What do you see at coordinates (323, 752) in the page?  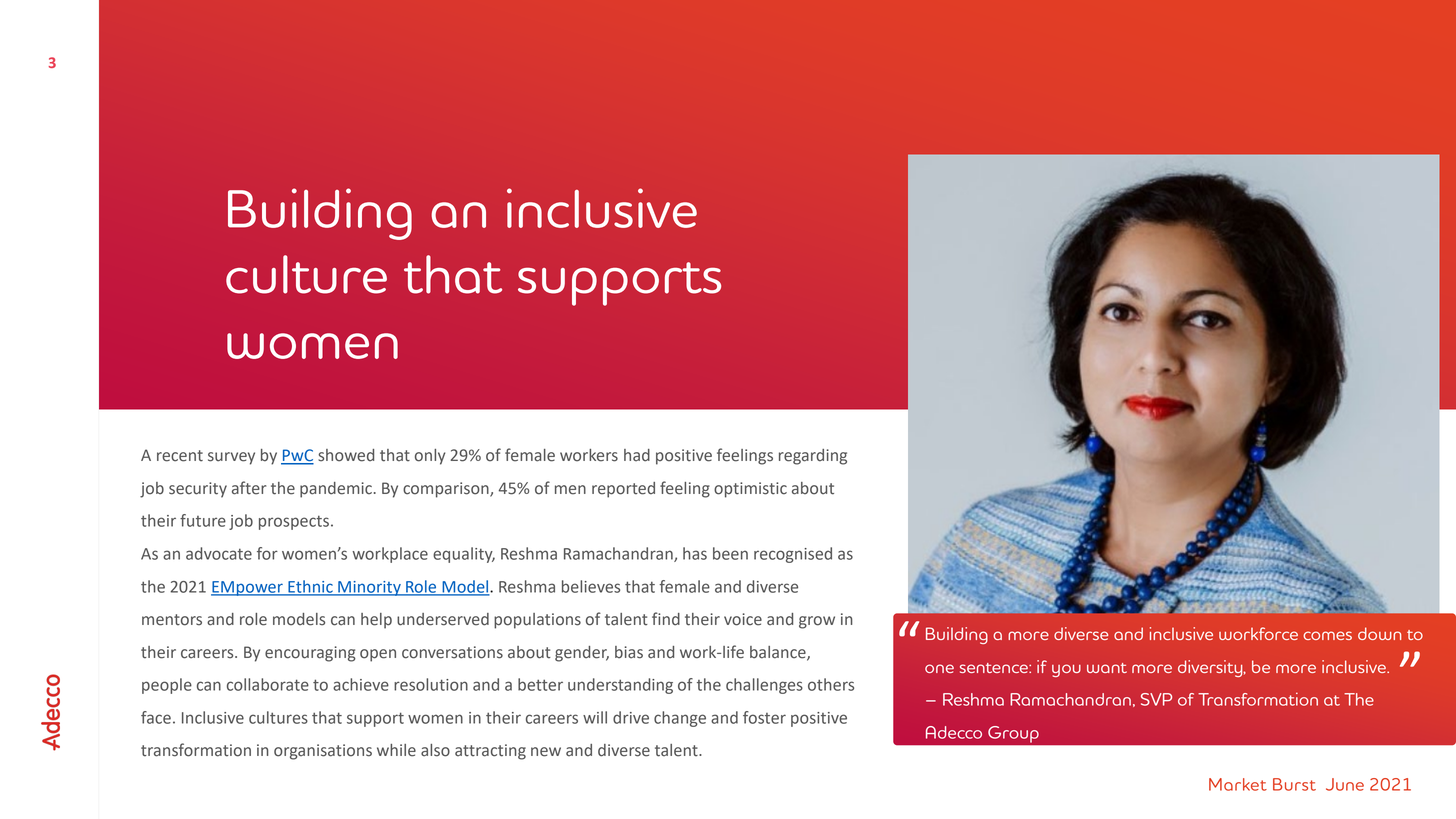 I see `organisations` at bounding box center [323, 752].
